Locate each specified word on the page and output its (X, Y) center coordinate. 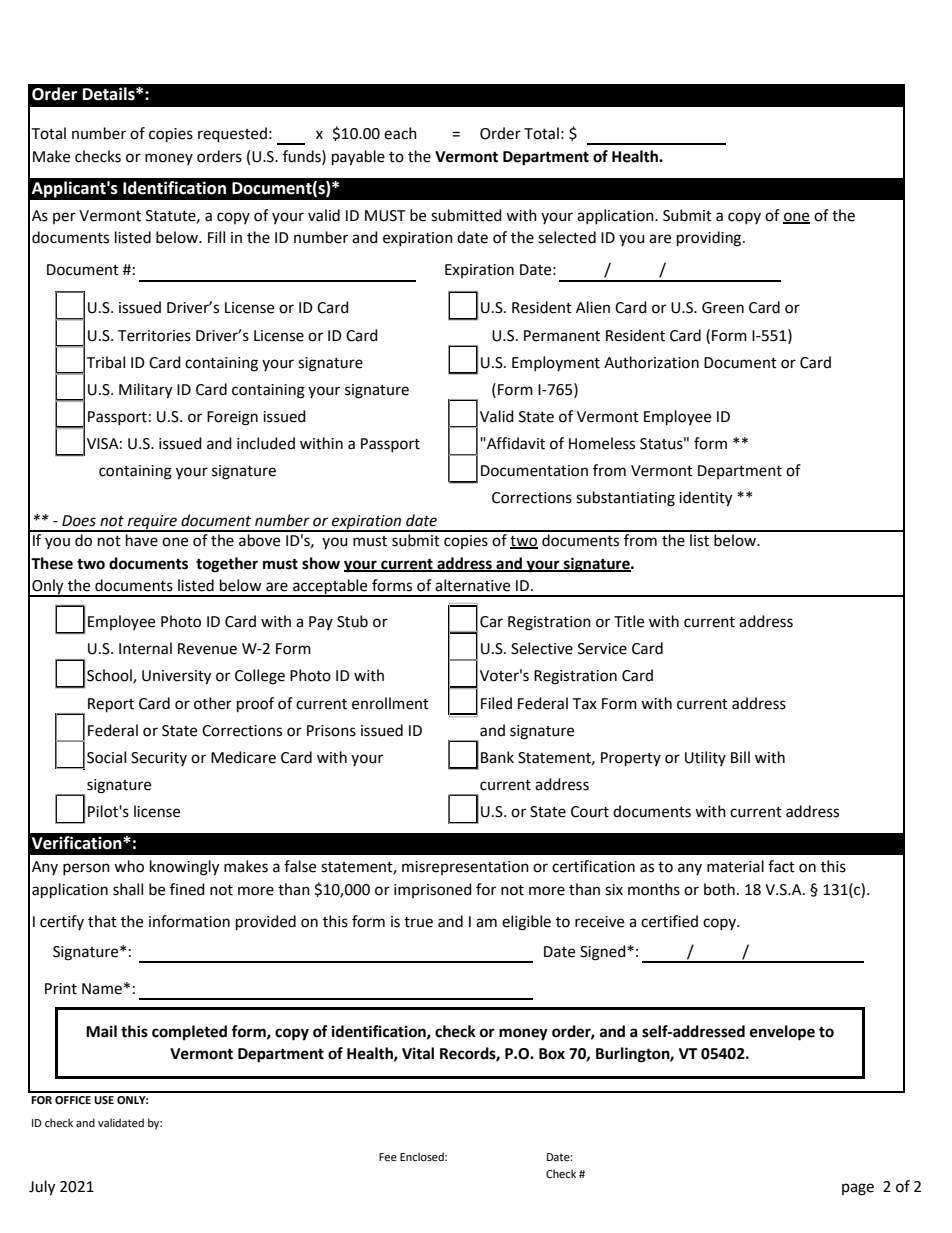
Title (629, 621)
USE (104, 1100)
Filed (496, 703)
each (400, 133)
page (858, 1189)
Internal (145, 648)
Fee (388, 1157)
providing (710, 239)
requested (232, 135)
